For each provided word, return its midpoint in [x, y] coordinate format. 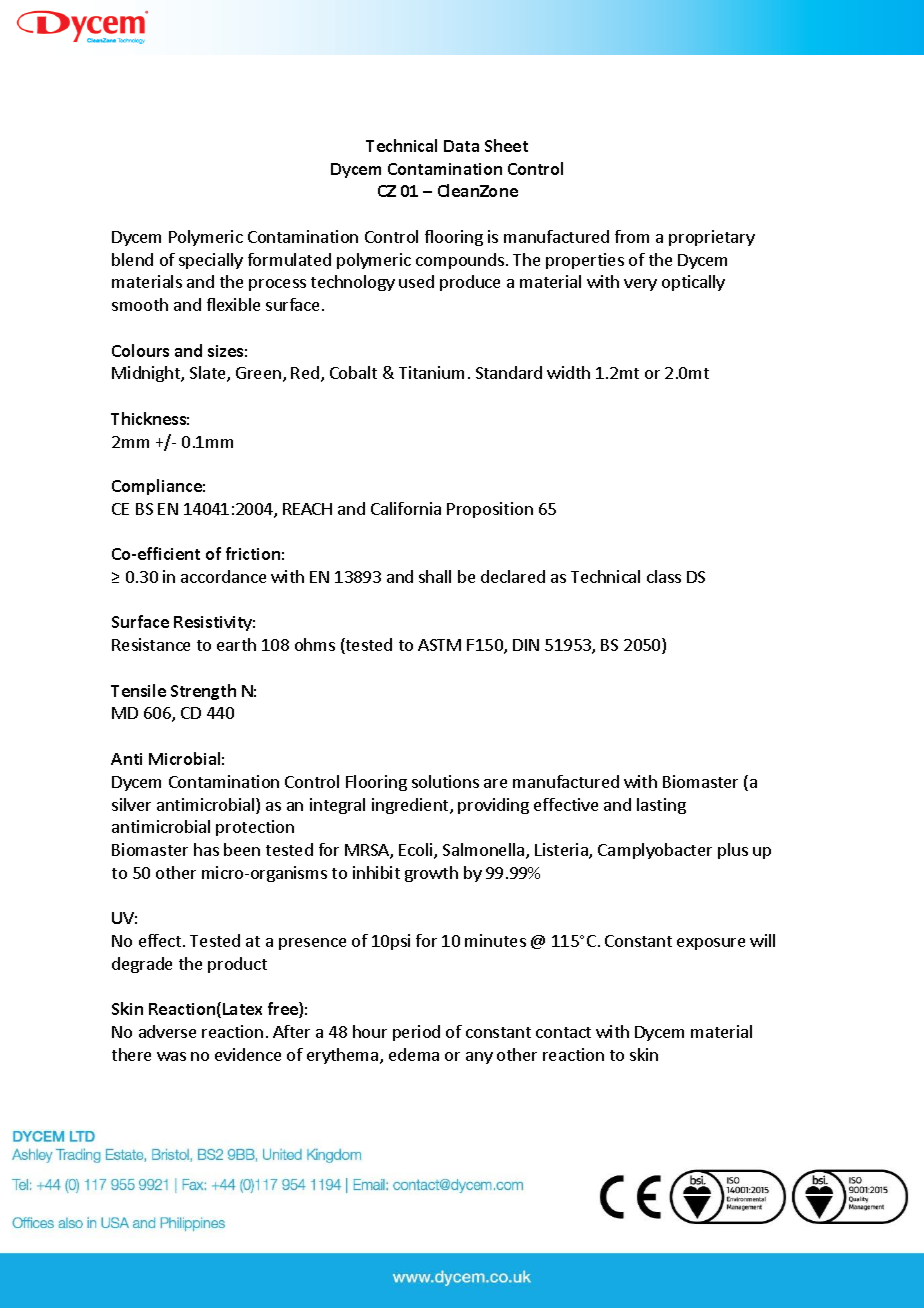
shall [435, 576]
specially [211, 261]
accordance [223, 576]
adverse [167, 1031]
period [416, 1033]
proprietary [712, 238]
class [664, 576]
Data [461, 146]
